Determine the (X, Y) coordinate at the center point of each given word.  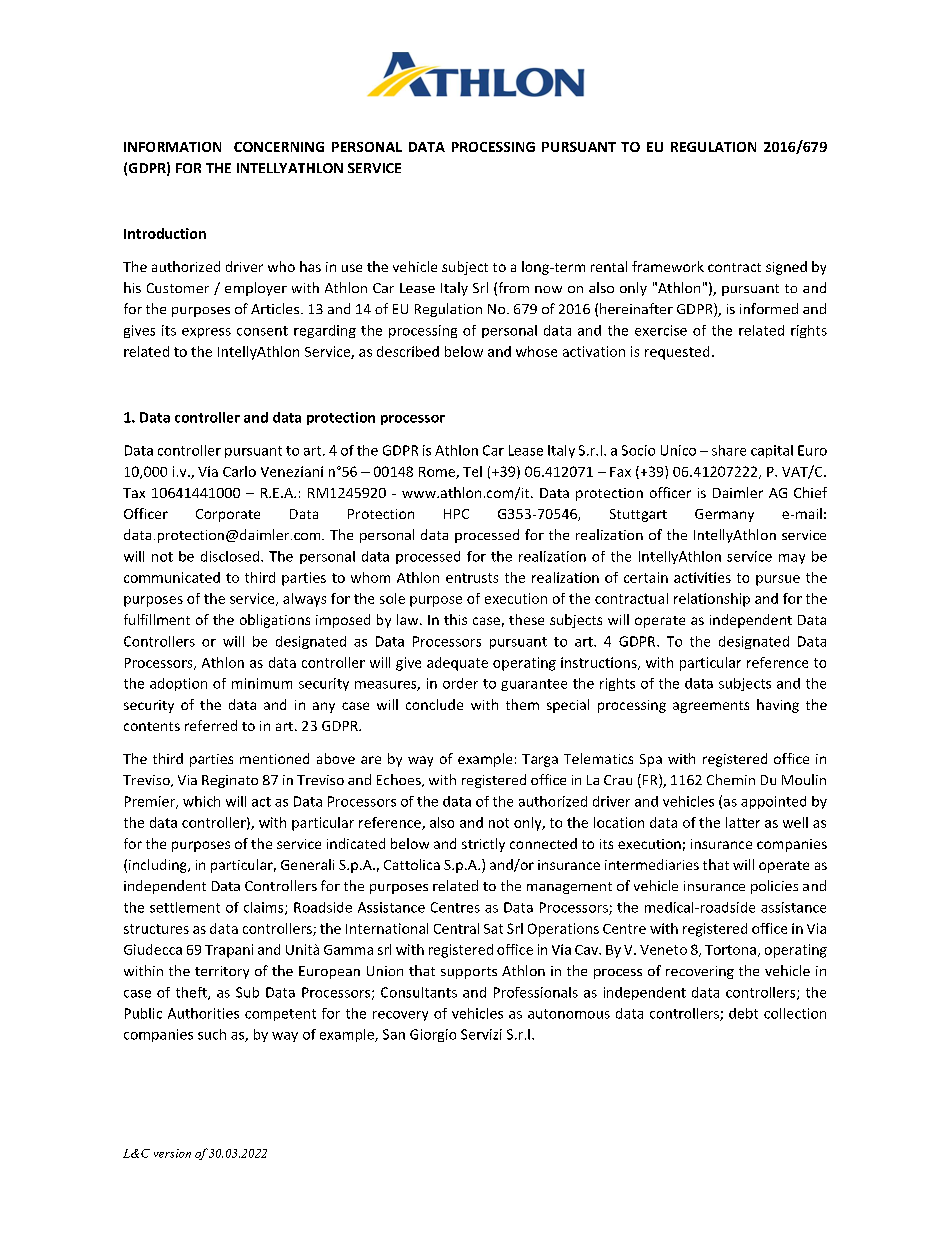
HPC (456, 514)
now (548, 289)
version (172, 1153)
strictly (483, 845)
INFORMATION (172, 147)
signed (786, 268)
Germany (724, 515)
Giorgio (433, 1035)
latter (743, 822)
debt (743, 1013)
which (201, 801)
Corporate (228, 515)
